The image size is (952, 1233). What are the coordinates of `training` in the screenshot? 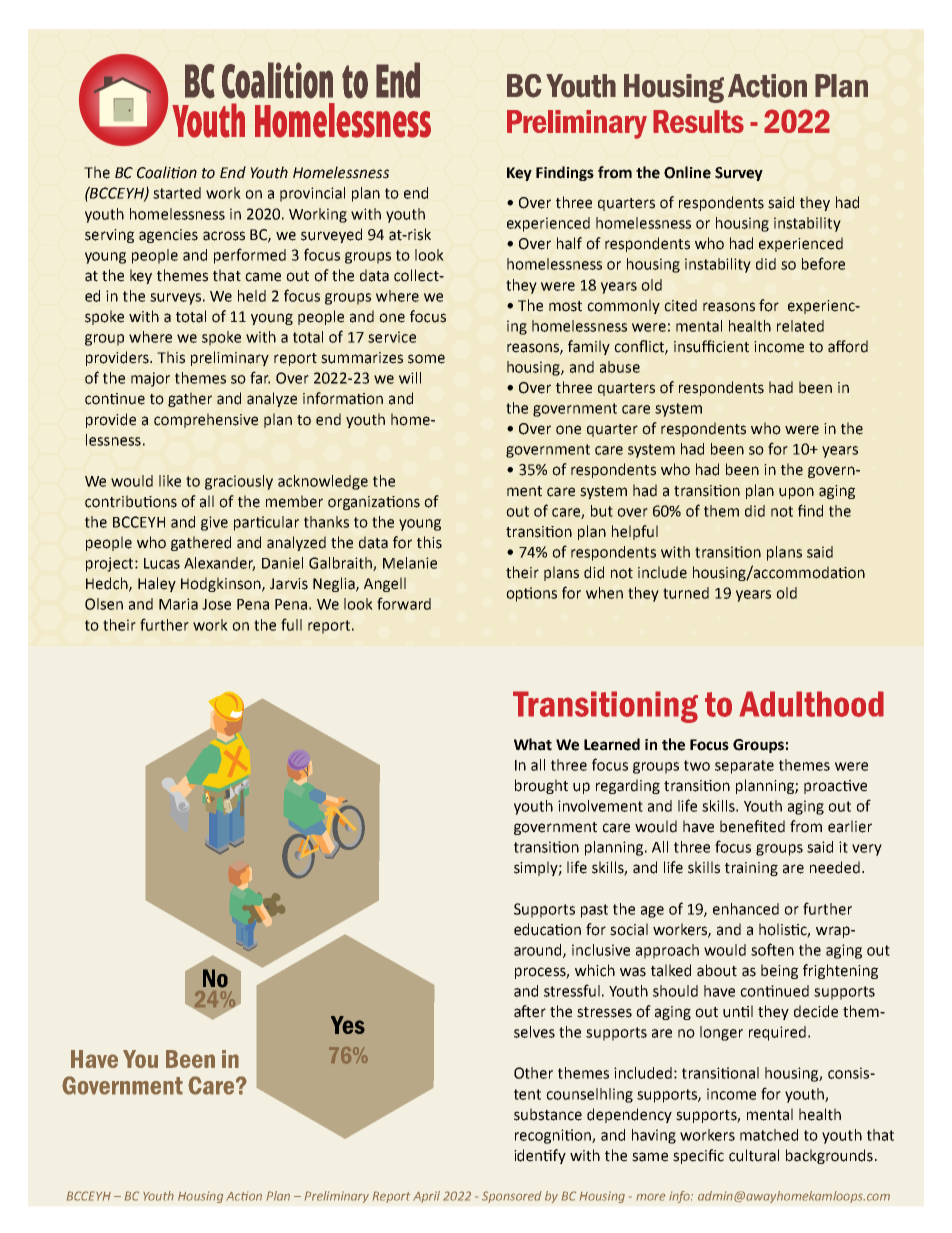 It's located at (751, 869).
